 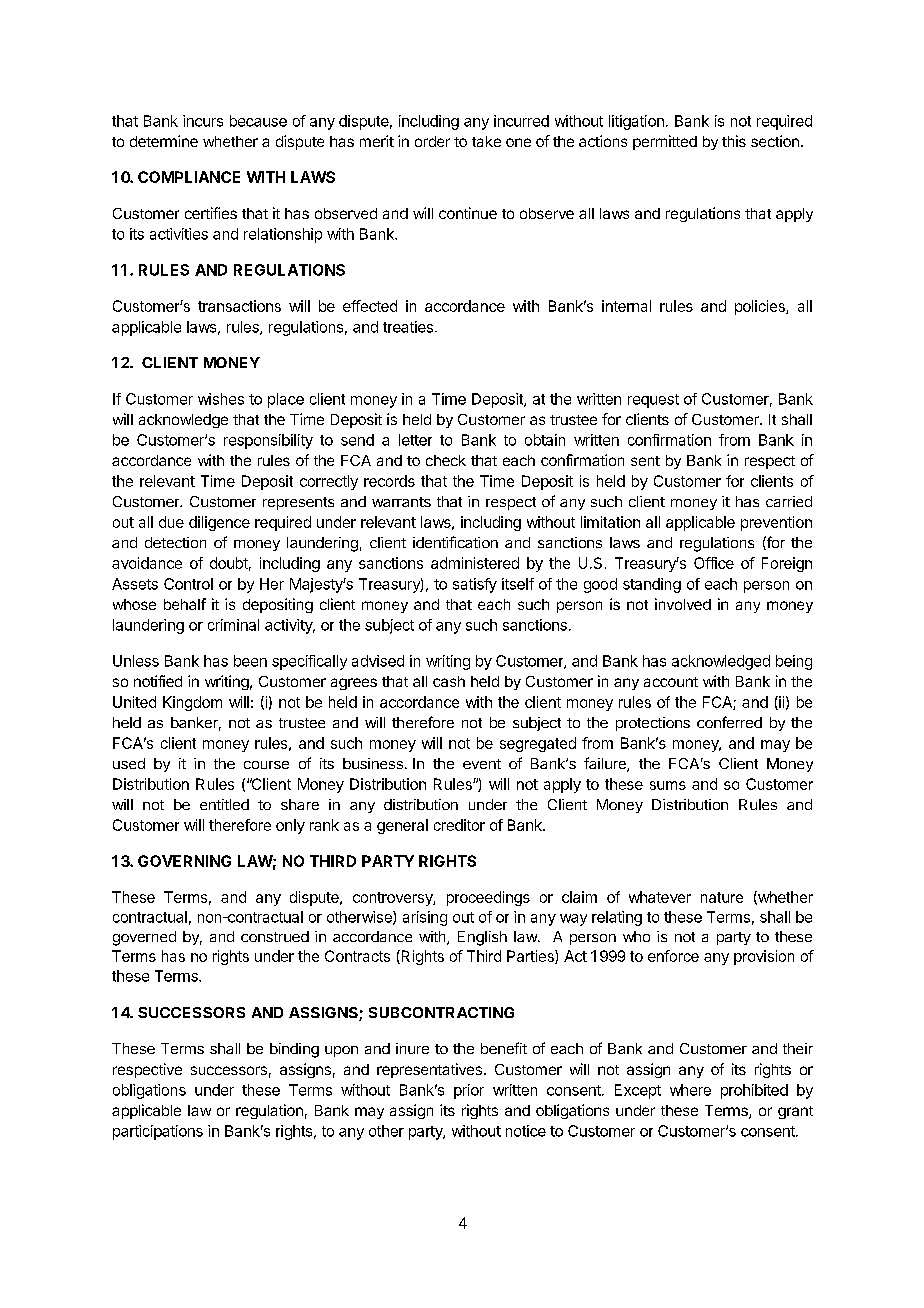 I want to click on take, so click(x=486, y=141).
